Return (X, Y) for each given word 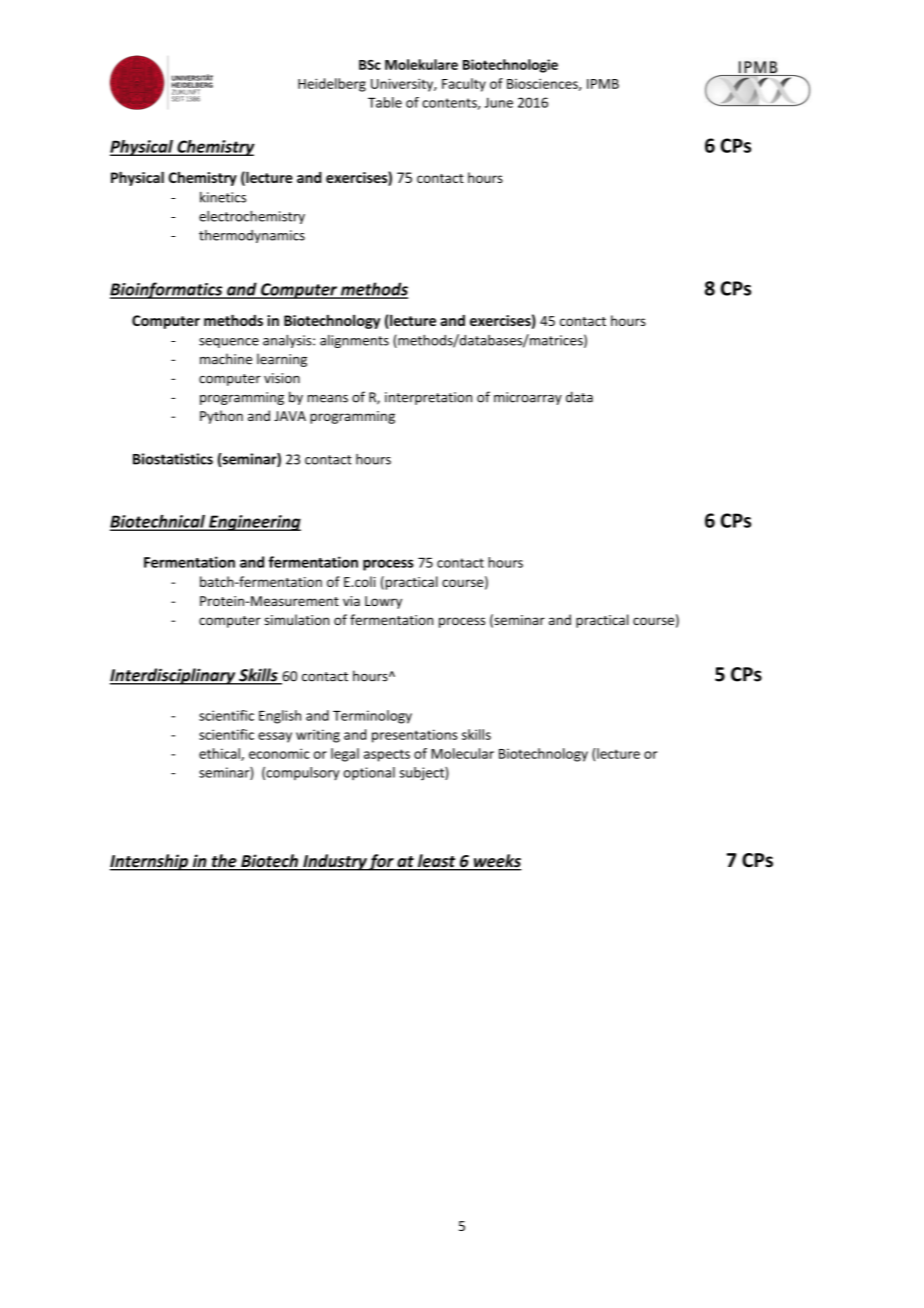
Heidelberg (332, 85)
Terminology (372, 717)
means (328, 399)
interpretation (428, 398)
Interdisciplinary (174, 676)
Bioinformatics (167, 290)
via (351, 601)
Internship (150, 862)
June (499, 102)
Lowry (383, 602)
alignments (354, 341)
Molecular (462, 753)
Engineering (254, 523)
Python (221, 417)
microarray (528, 398)
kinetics (223, 197)
